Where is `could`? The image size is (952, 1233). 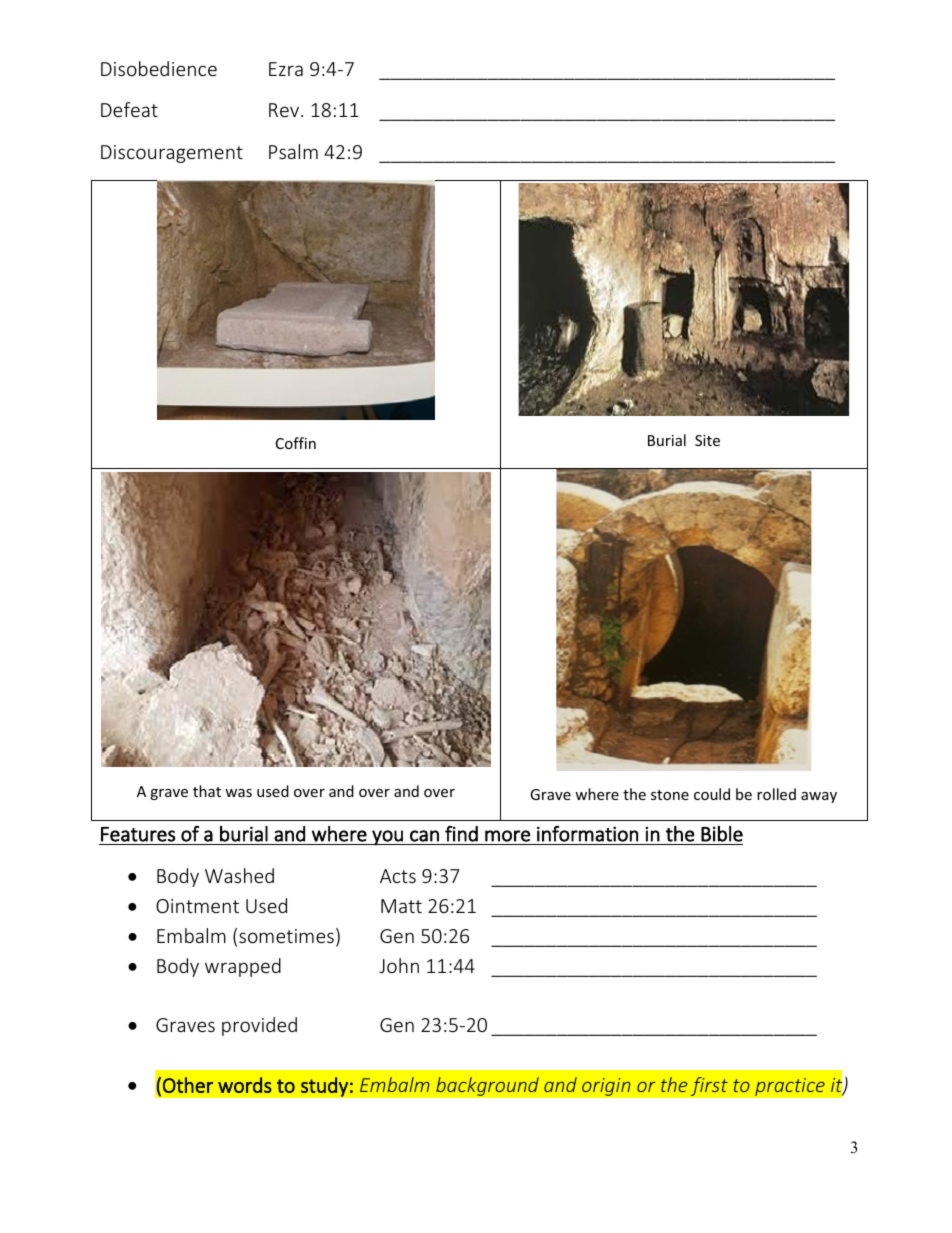
could is located at coordinates (712, 794).
